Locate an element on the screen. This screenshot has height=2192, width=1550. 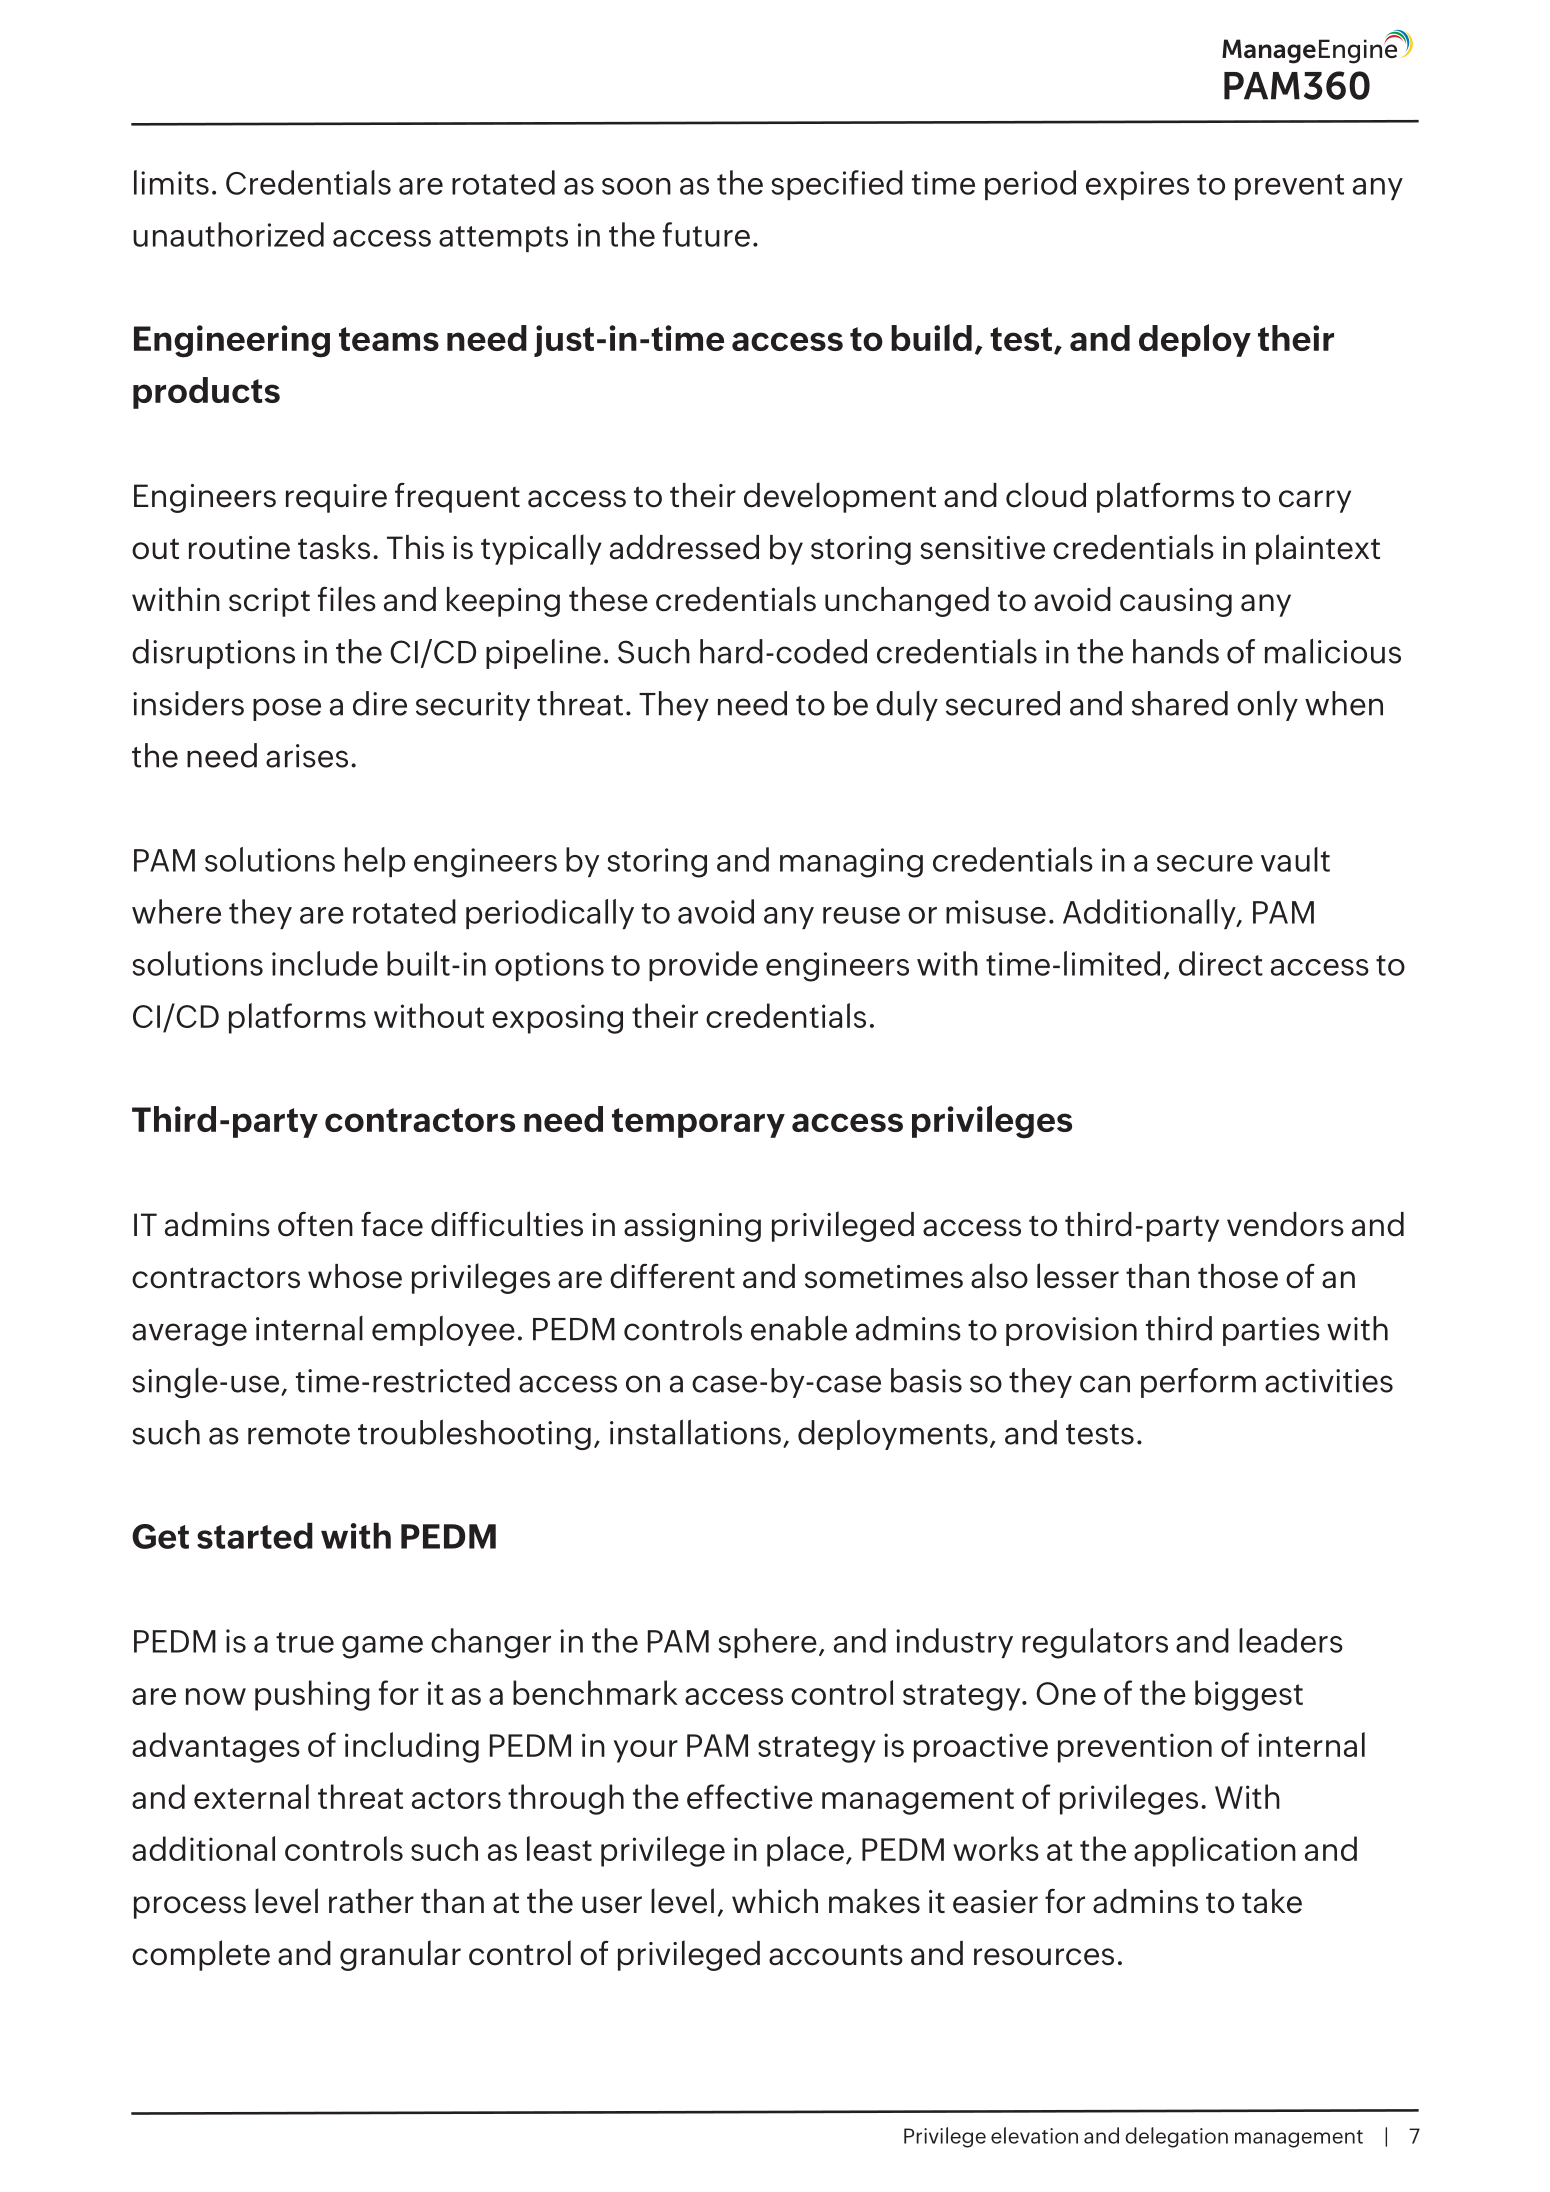
duly is located at coordinates (907, 706).
